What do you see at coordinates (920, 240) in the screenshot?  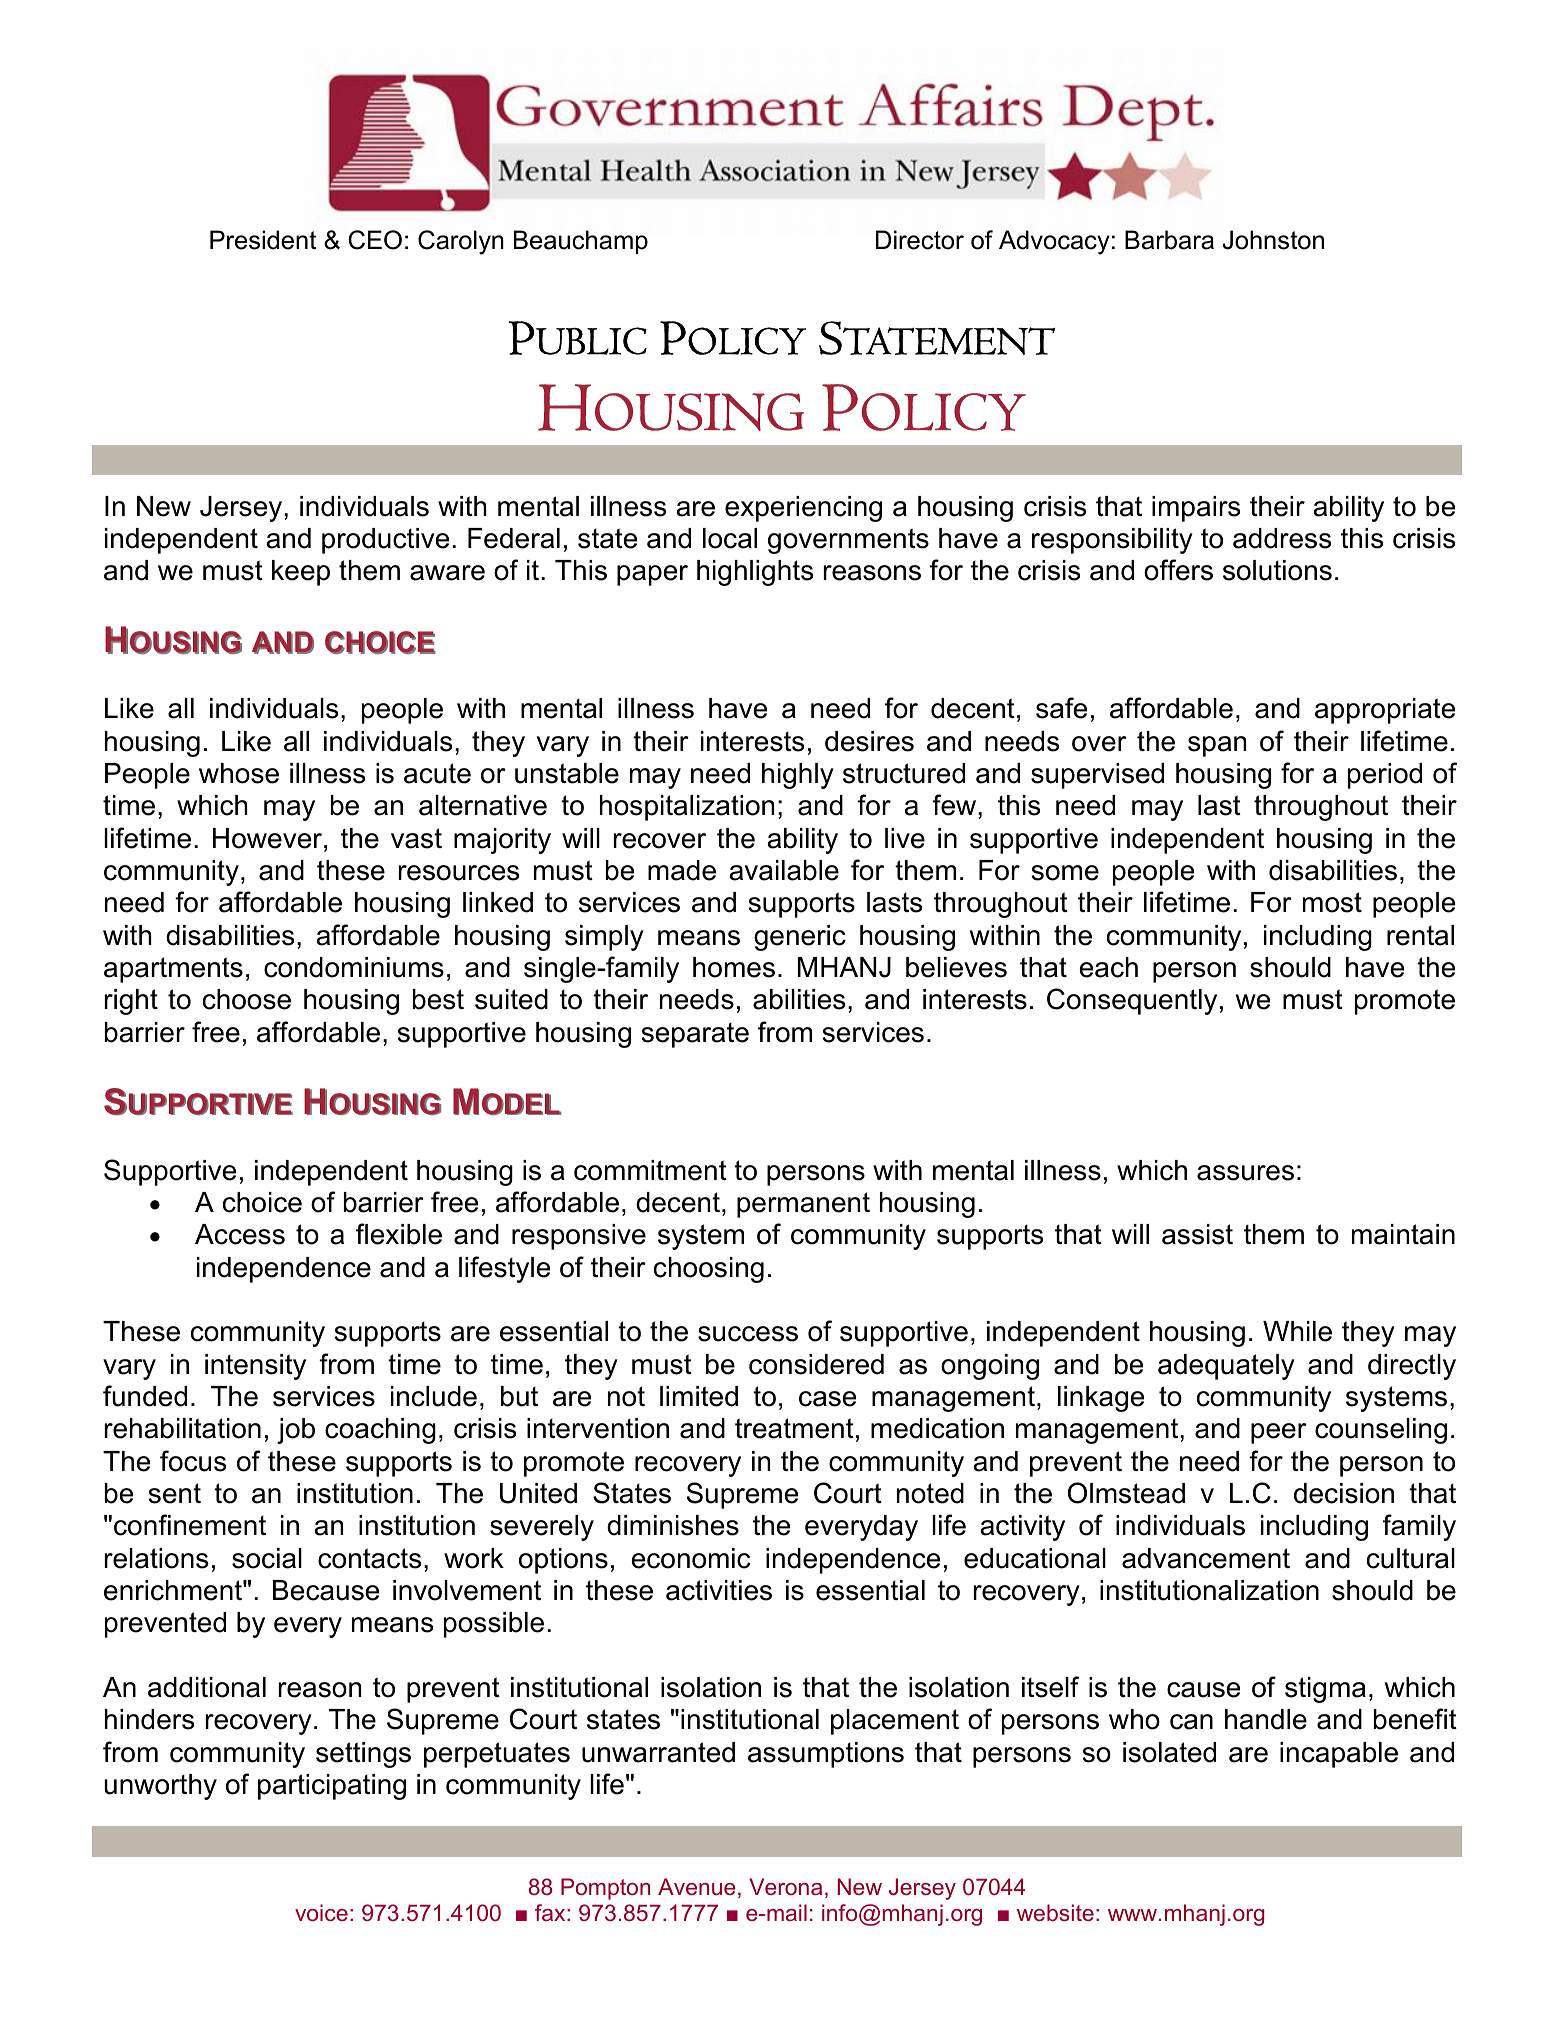 I see `Director` at bounding box center [920, 240].
